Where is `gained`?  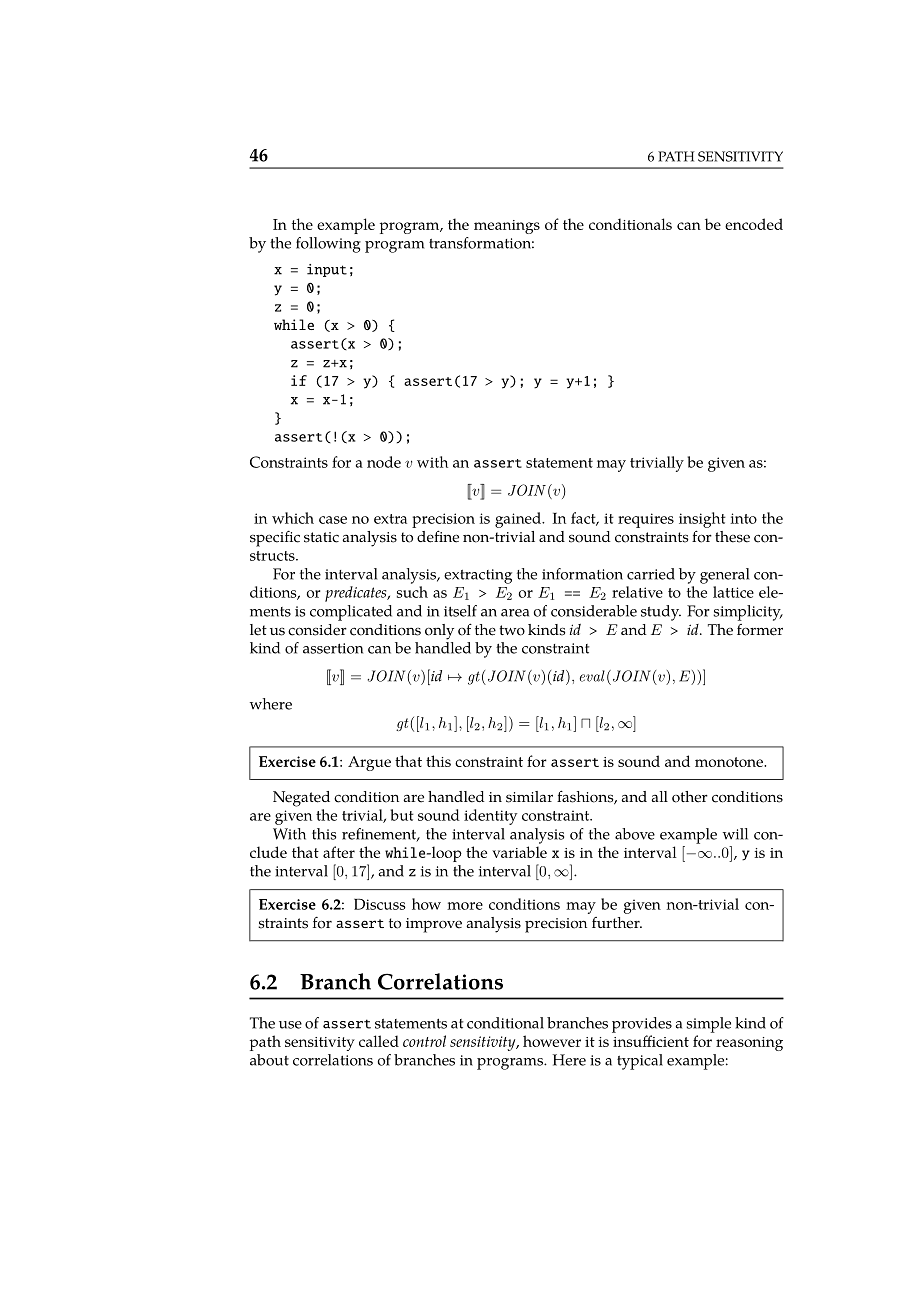
gained is located at coordinates (519, 520).
